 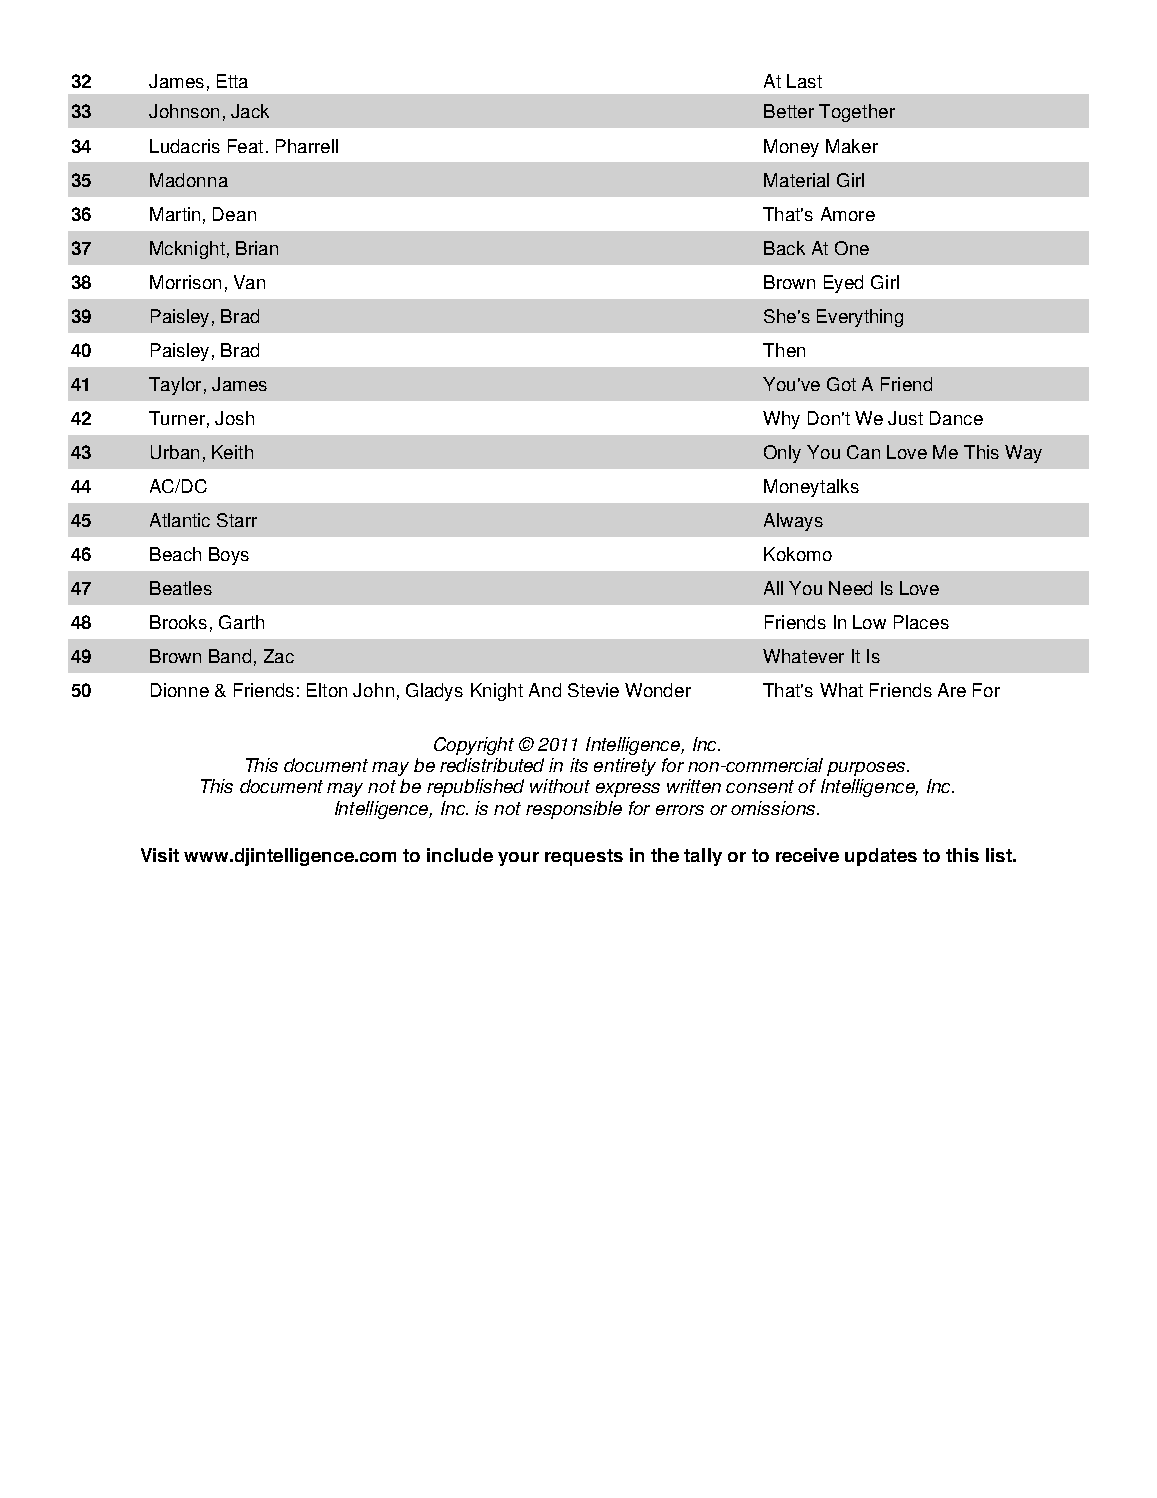 What do you see at coordinates (843, 284) in the screenshot?
I see `Eyed` at bounding box center [843, 284].
